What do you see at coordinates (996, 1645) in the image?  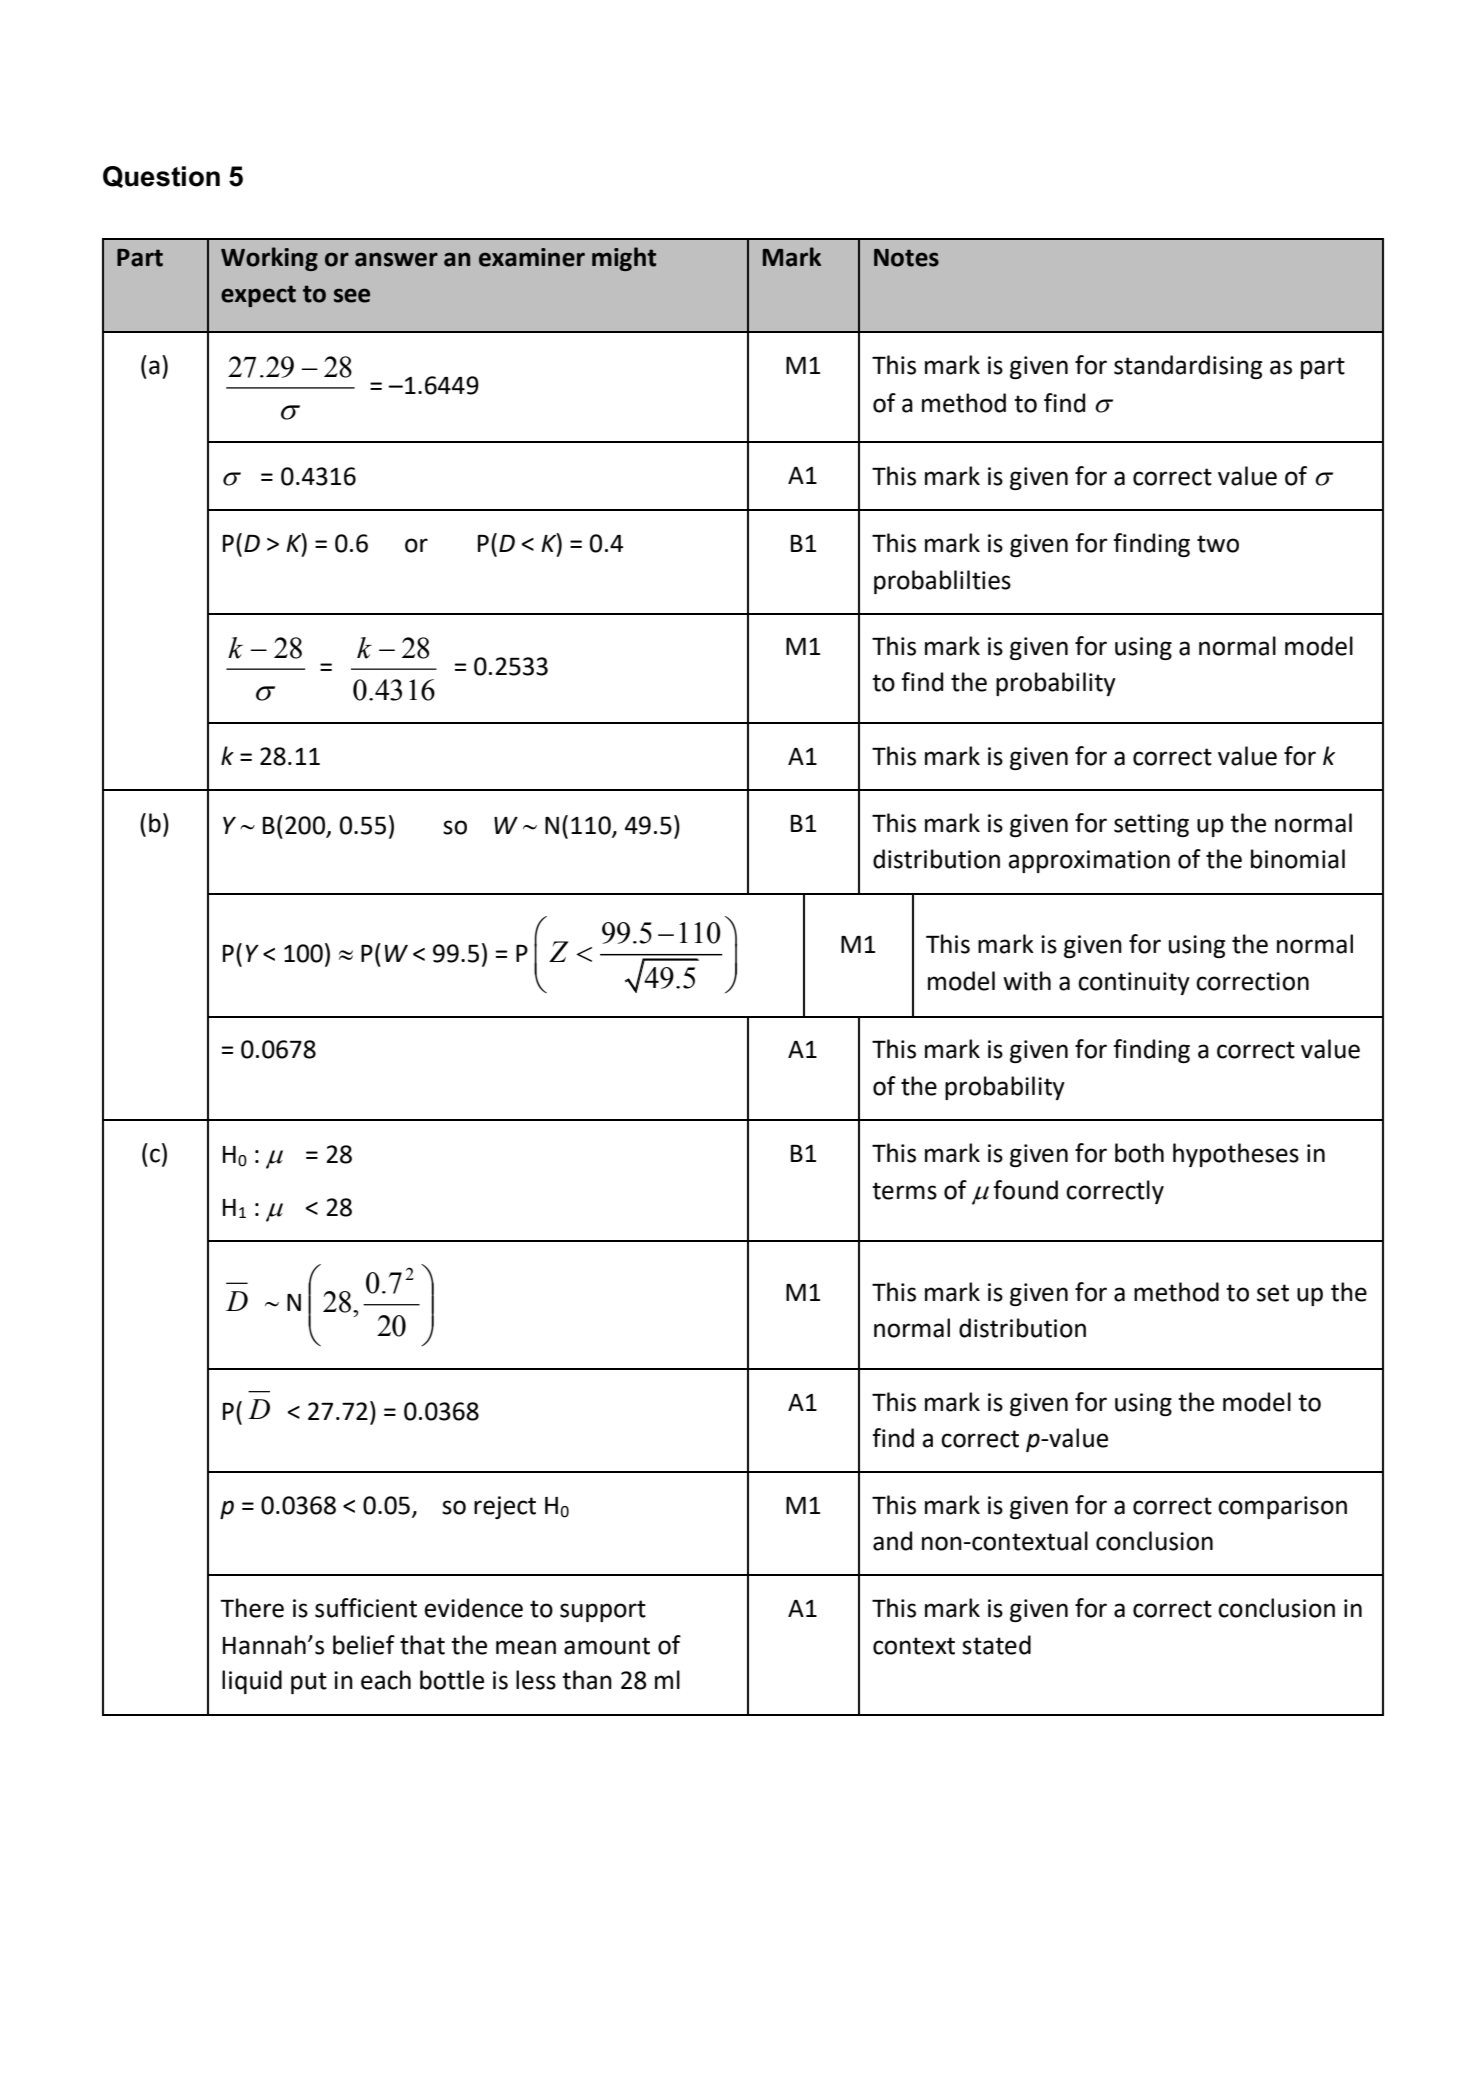 I see `stated` at bounding box center [996, 1645].
